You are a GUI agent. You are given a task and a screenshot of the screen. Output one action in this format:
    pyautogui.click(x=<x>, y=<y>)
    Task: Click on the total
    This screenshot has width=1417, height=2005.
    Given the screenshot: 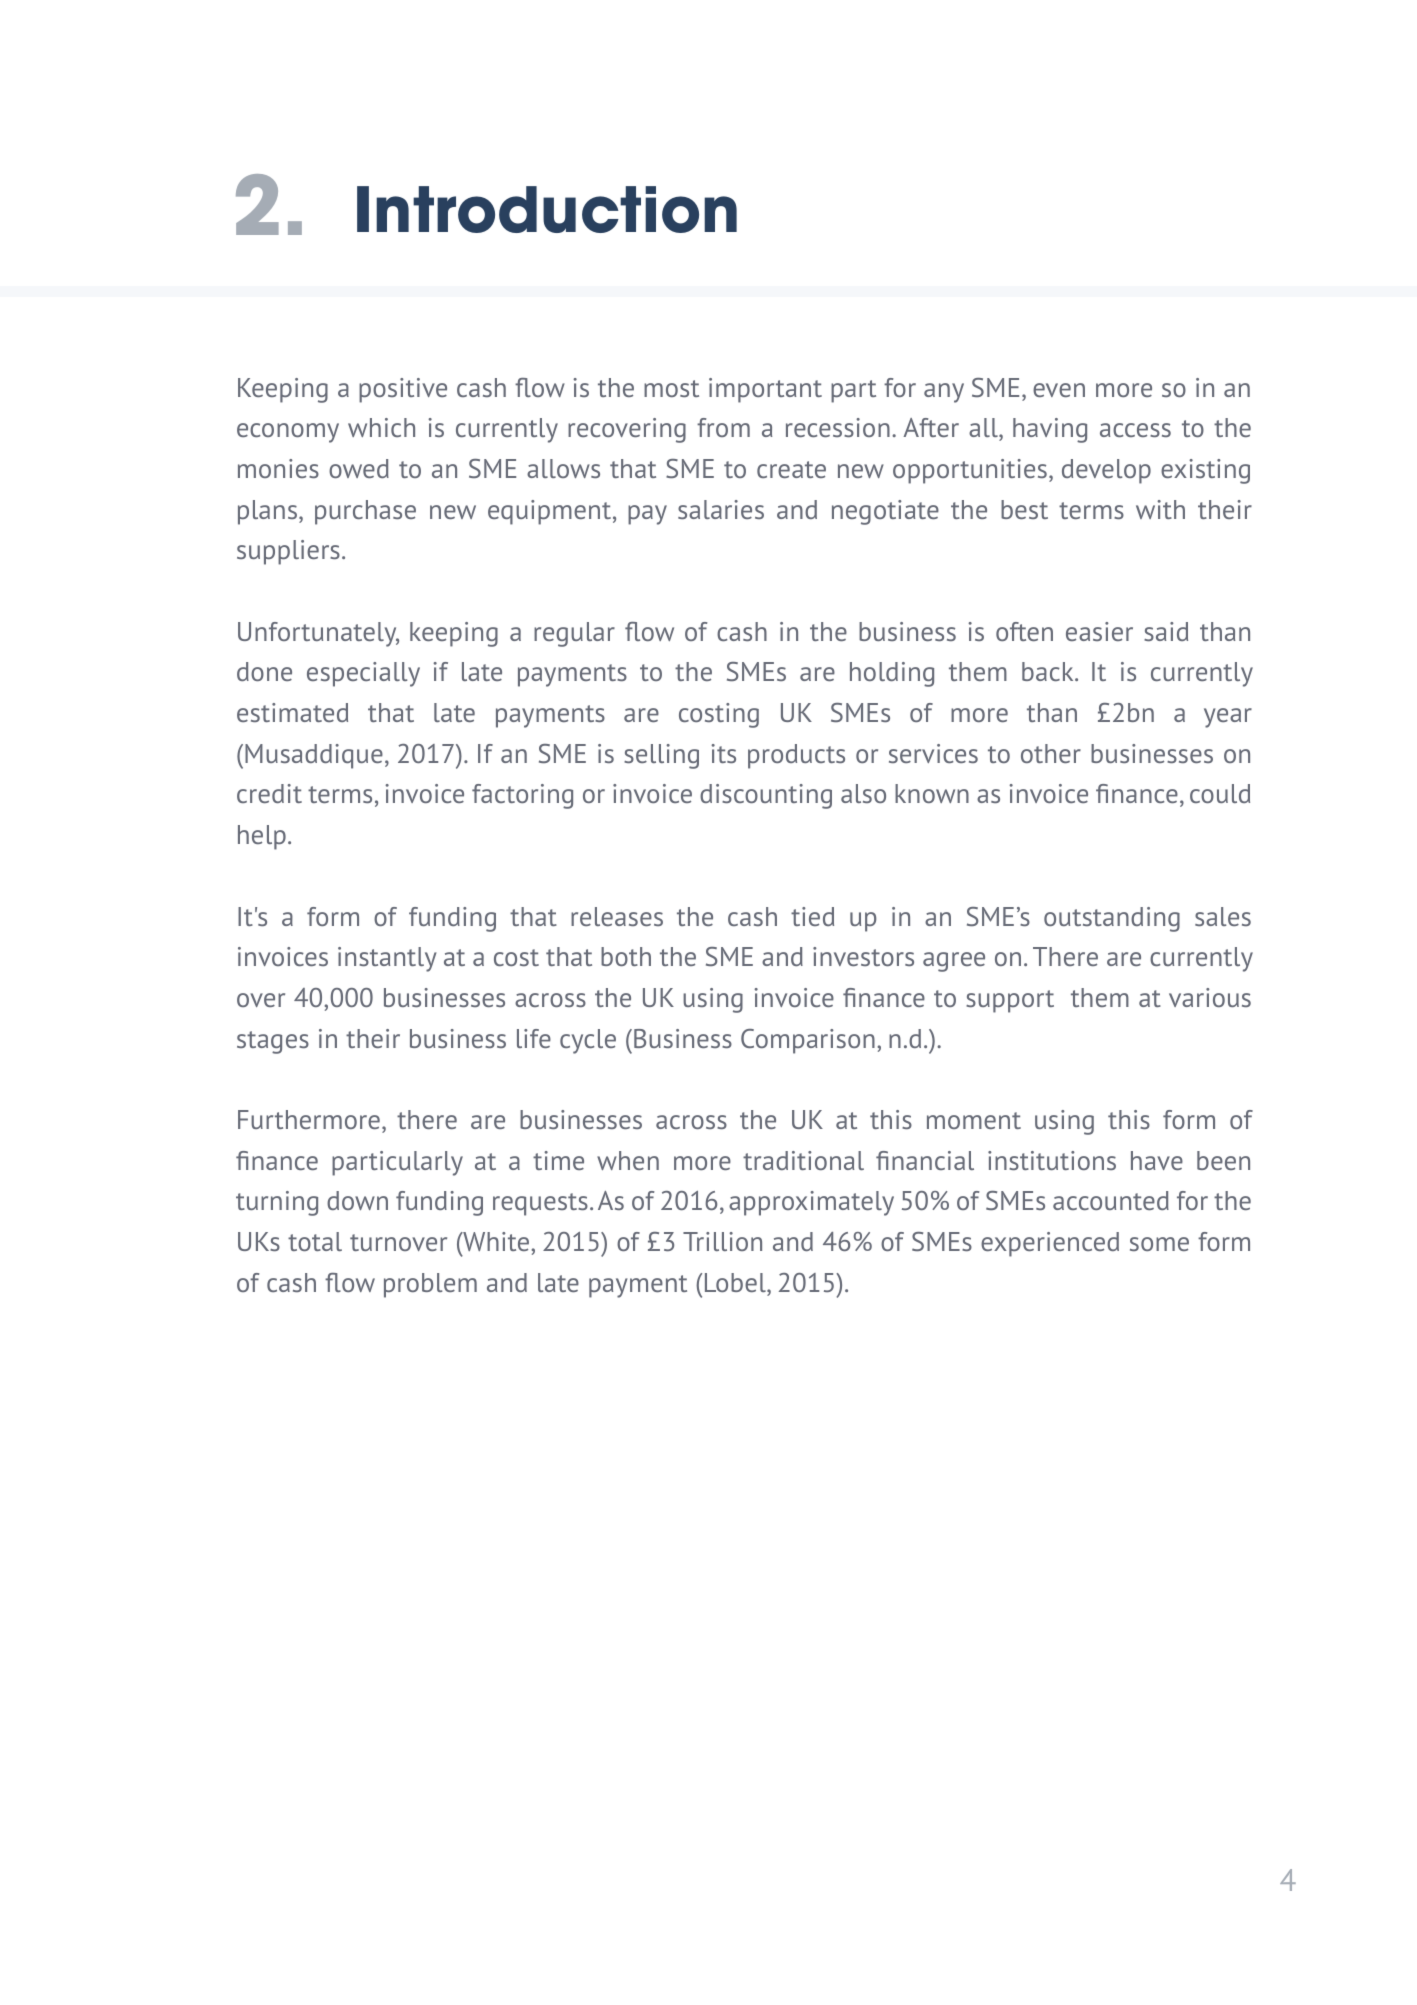 What is the action you would take?
    pyautogui.click(x=315, y=1241)
